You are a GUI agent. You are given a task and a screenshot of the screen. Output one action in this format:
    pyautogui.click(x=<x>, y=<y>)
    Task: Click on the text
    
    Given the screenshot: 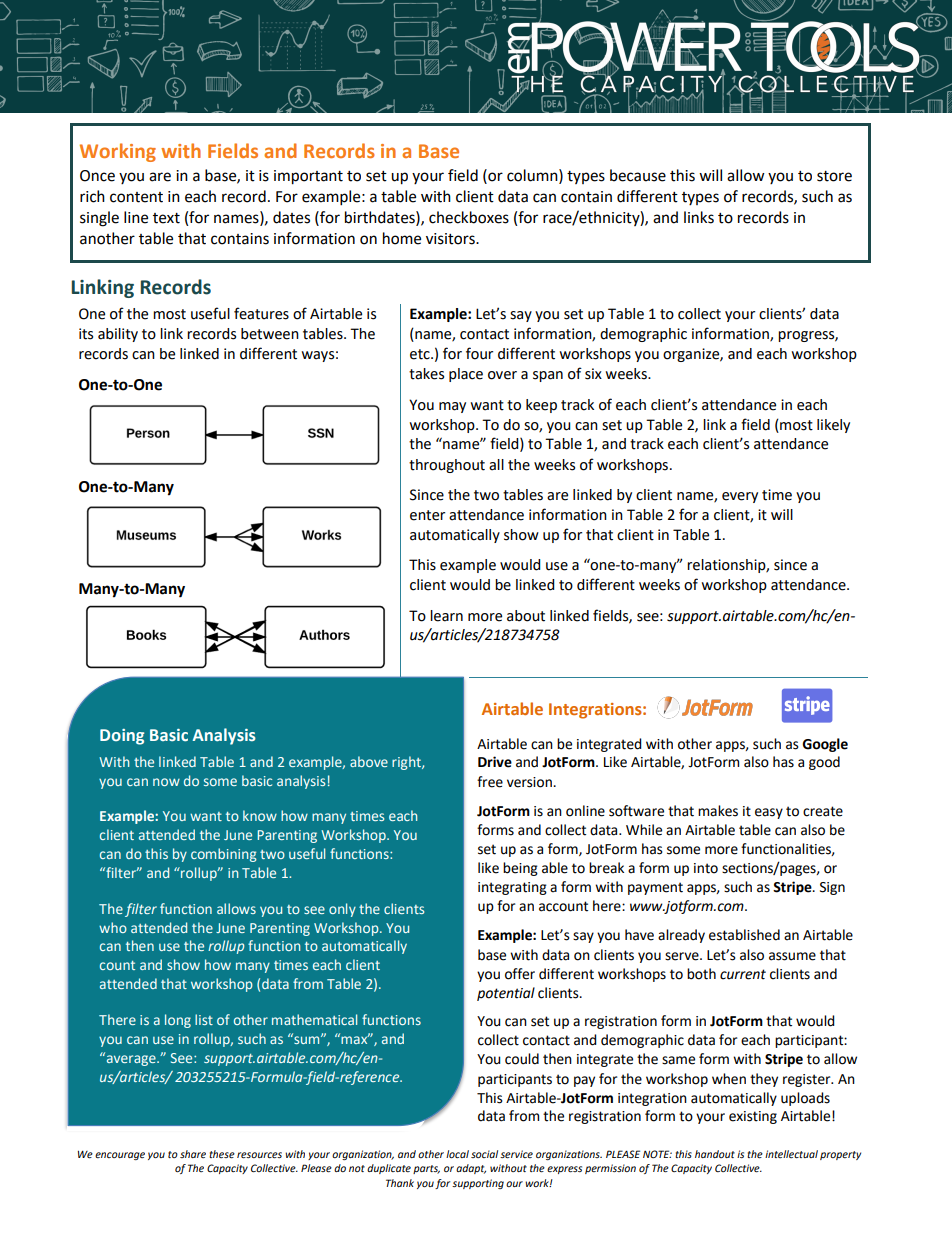 What is the action you would take?
    pyautogui.click(x=166, y=218)
